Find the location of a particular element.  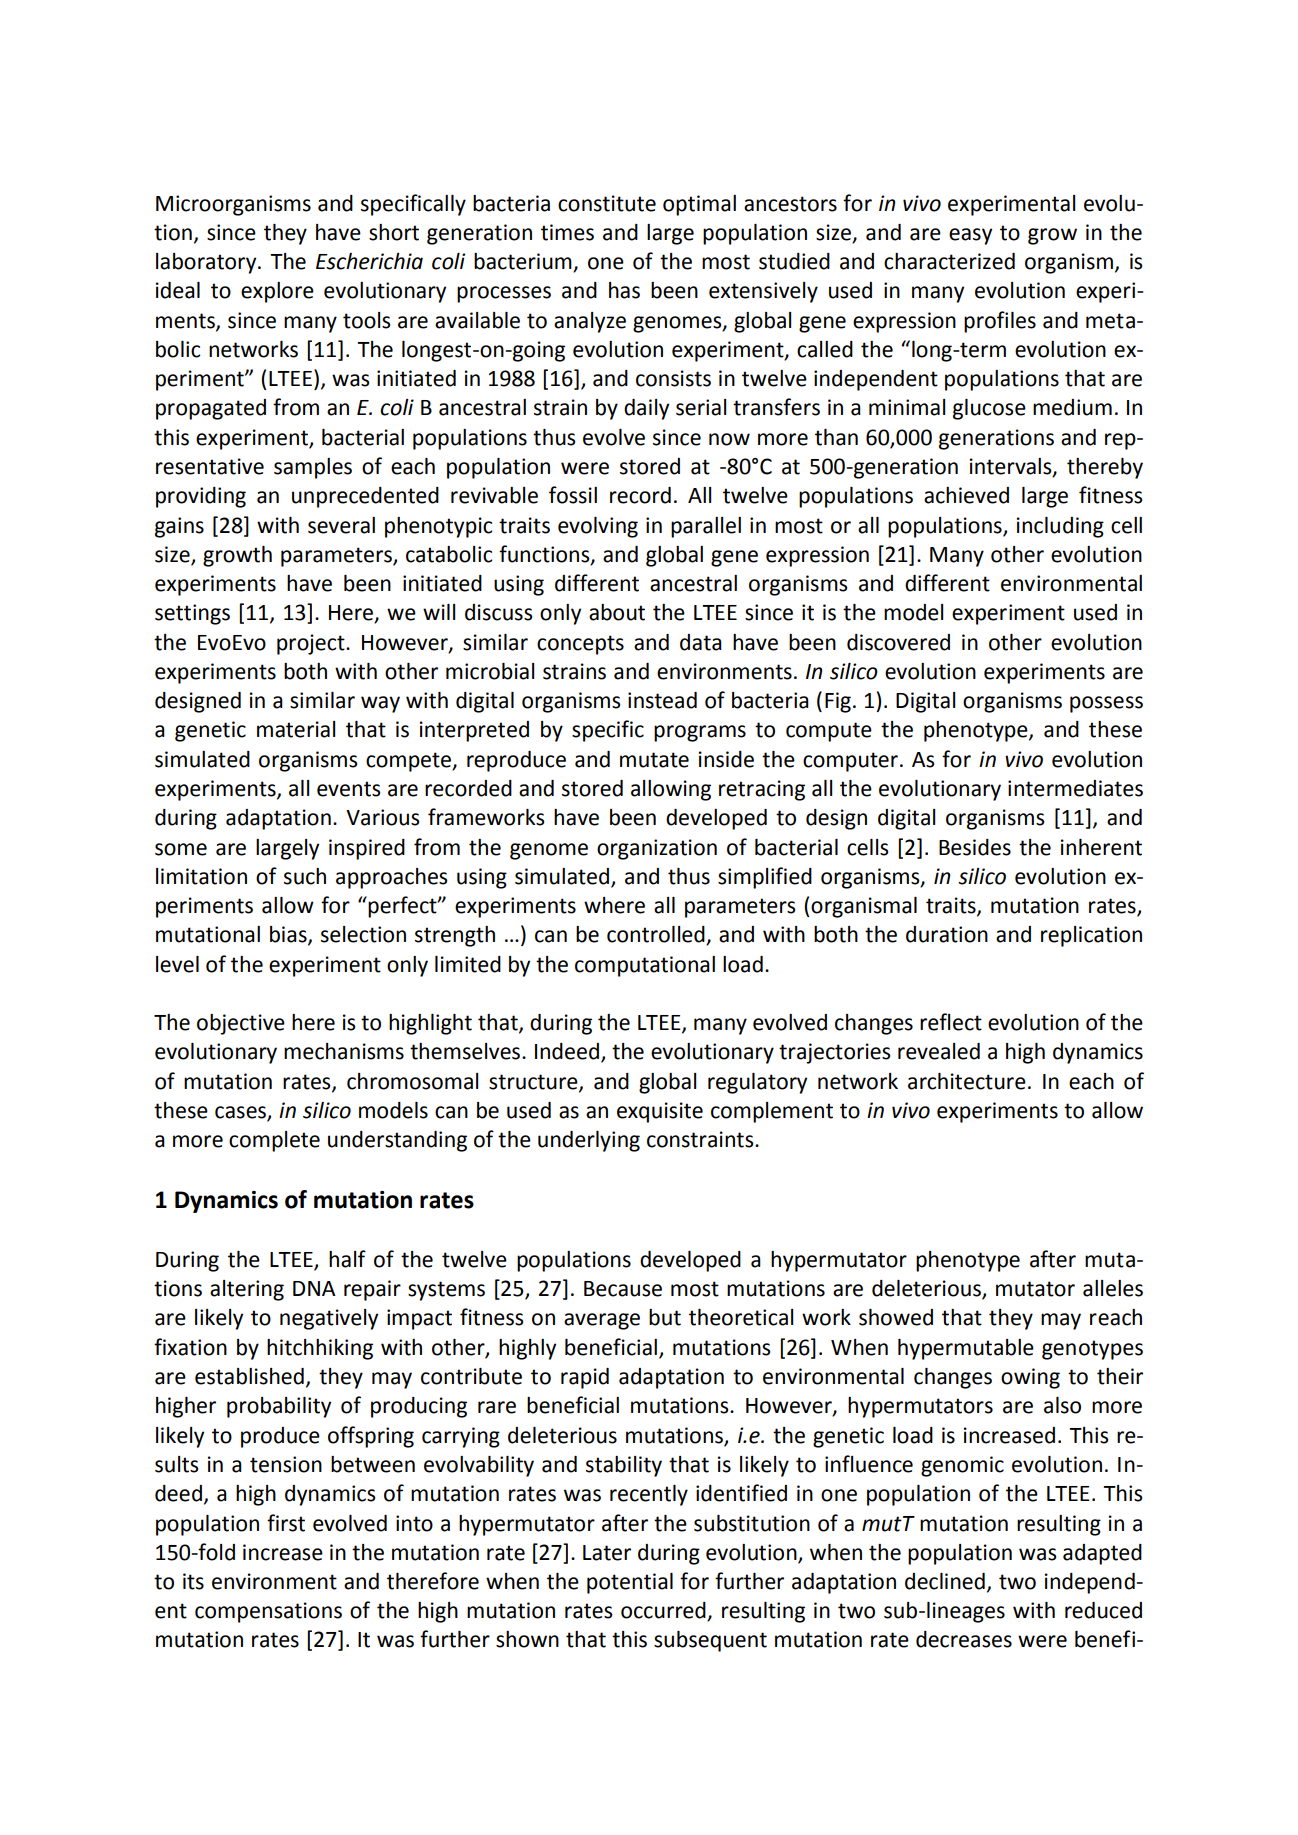

evolving is located at coordinates (598, 527).
